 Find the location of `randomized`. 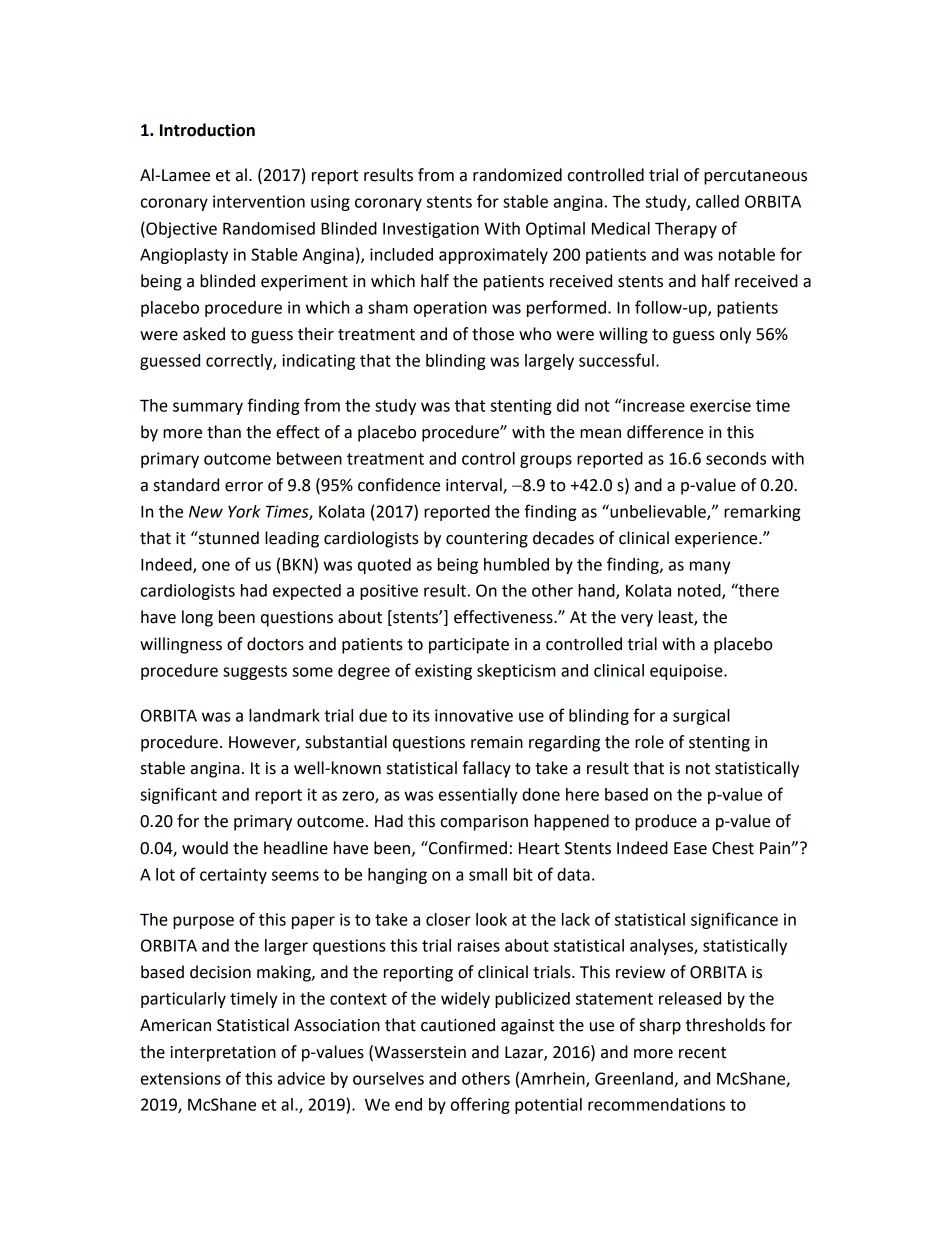

randomized is located at coordinates (517, 175).
